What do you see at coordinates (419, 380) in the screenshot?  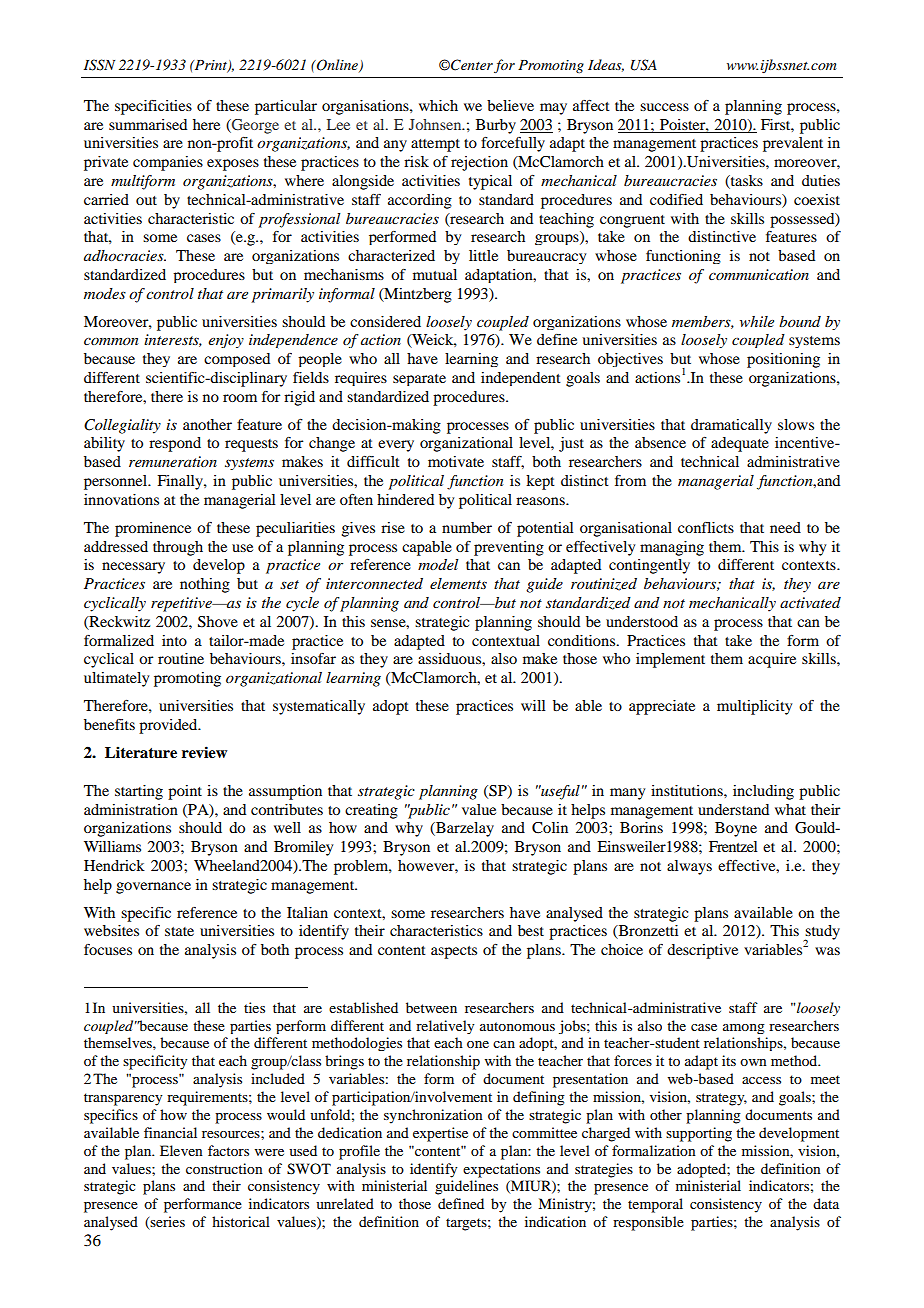 I see `separate` at bounding box center [419, 380].
